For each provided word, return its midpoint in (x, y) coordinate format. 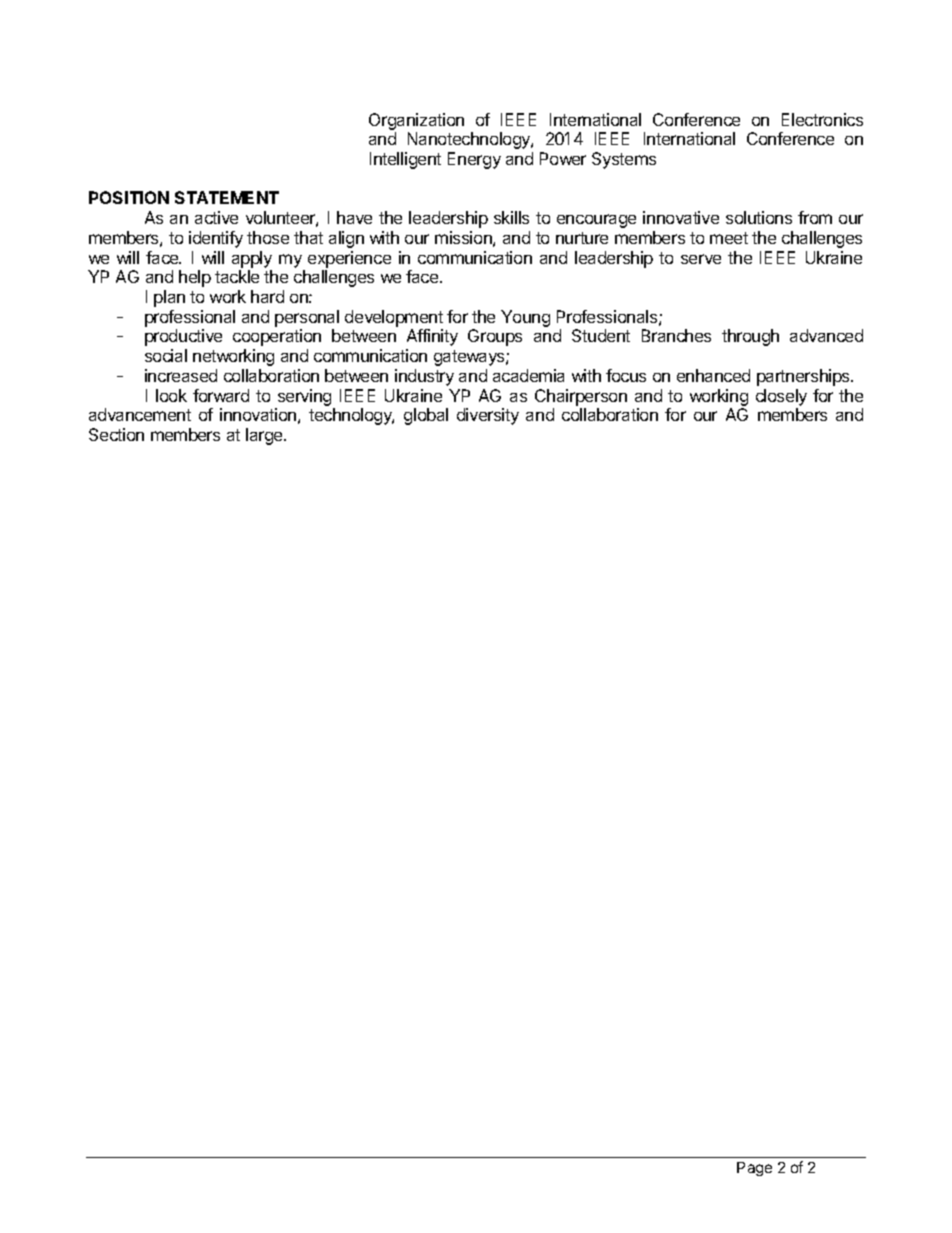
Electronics (822, 119)
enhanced (713, 375)
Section (116, 434)
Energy (474, 160)
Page (754, 1169)
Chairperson (581, 397)
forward (221, 395)
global (426, 416)
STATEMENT (227, 197)
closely (781, 397)
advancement (140, 414)
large (265, 436)
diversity (488, 416)
